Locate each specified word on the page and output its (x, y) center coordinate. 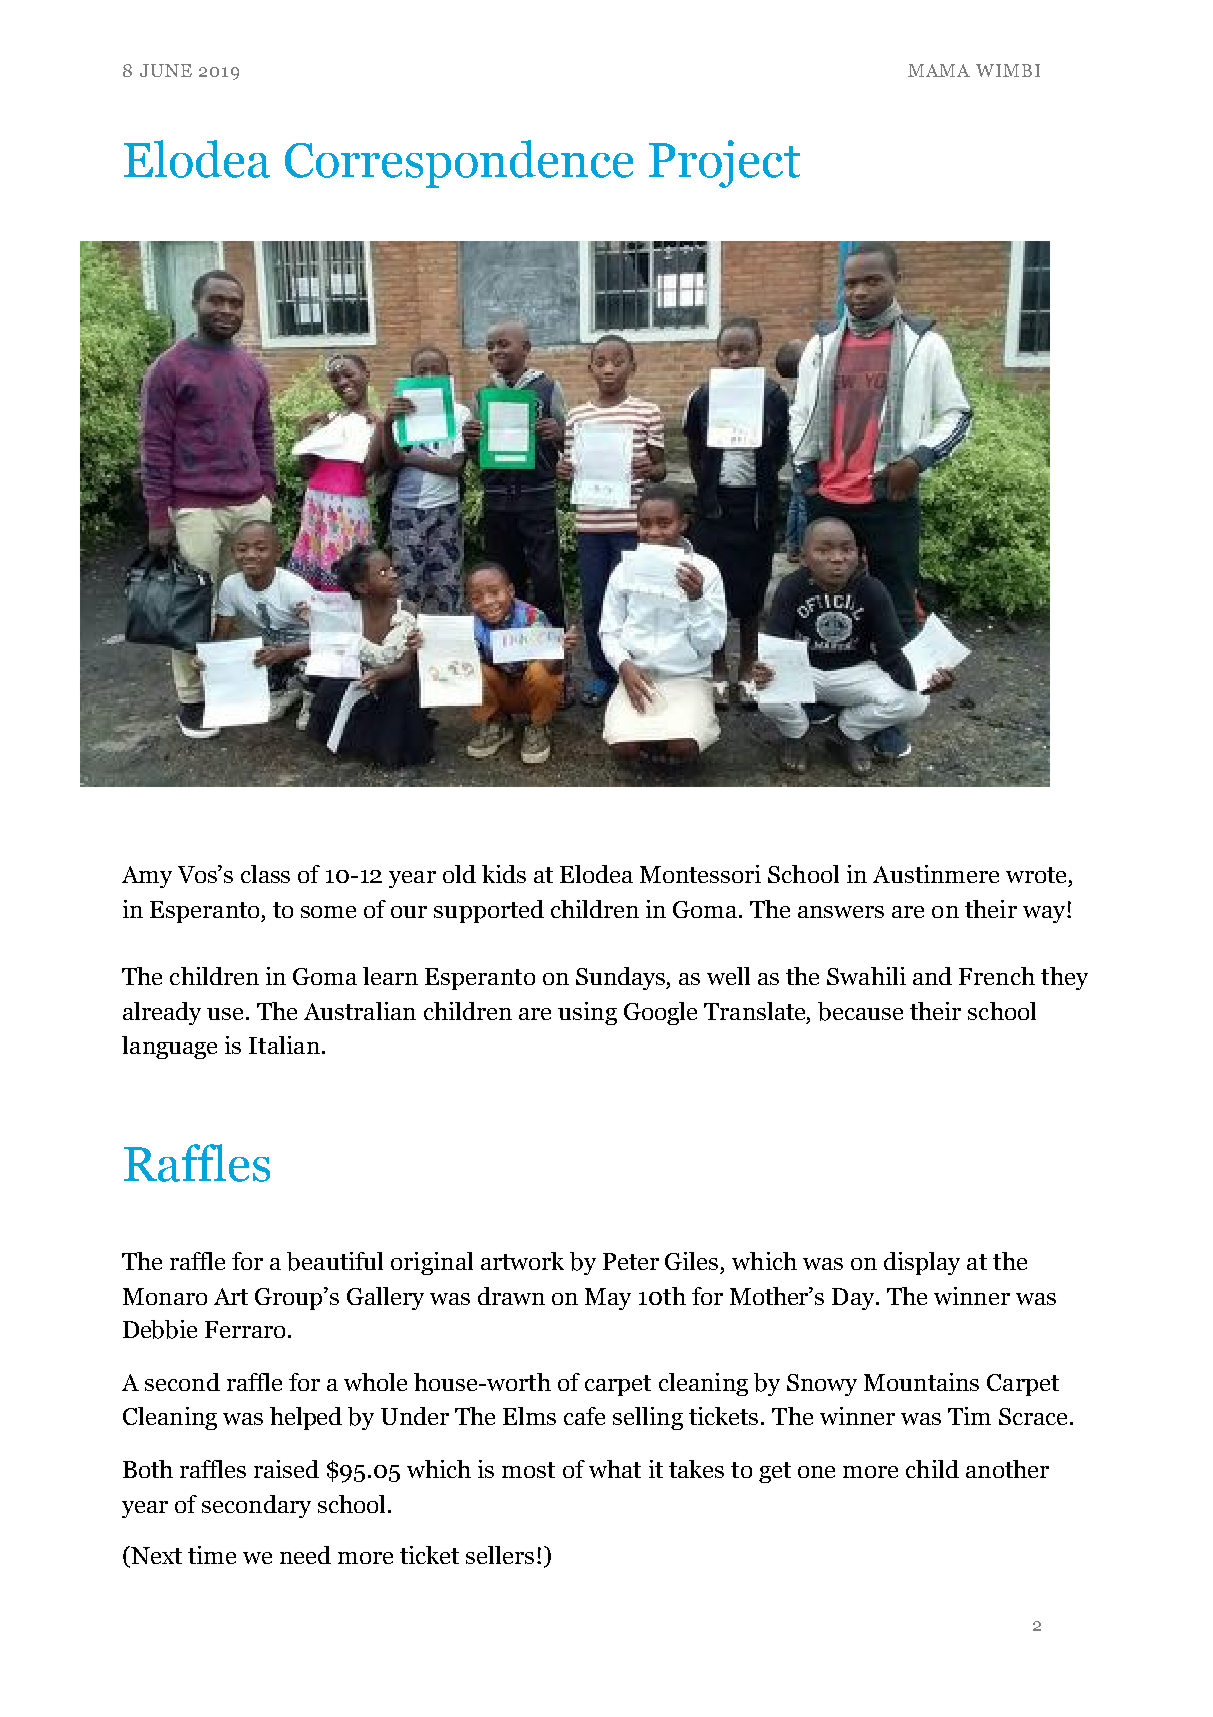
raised (286, 1469)
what (615, 1469)
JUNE (166, 70)
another (1007, 1469)
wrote (1036, 875)
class (265, 874)
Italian (284, 1045)
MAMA (939, 70)
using (587, 1013)
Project (724, 164)
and (932, 976)
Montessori (700, 874)
